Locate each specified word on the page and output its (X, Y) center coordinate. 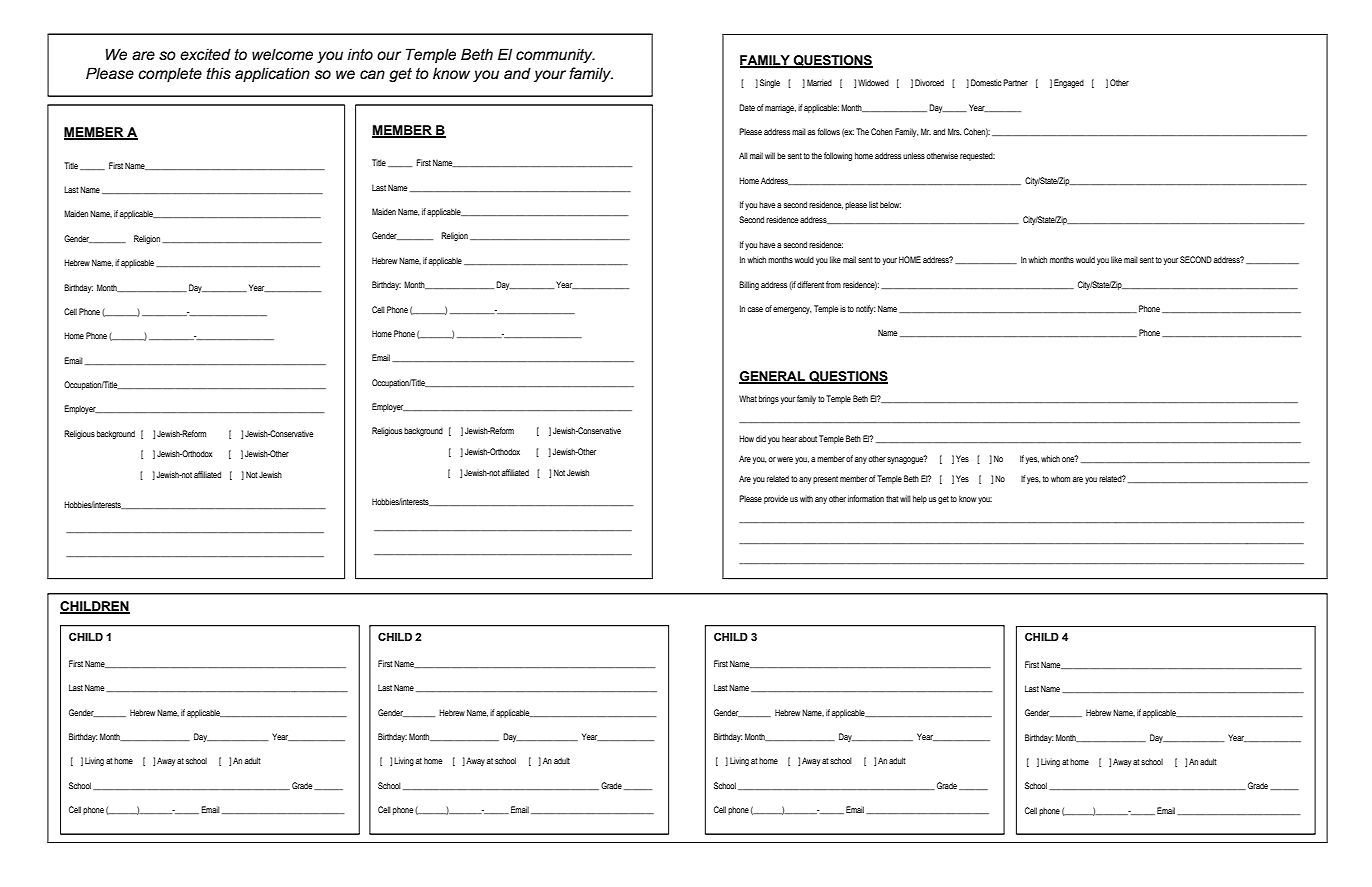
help (920, 499)
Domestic (986, 82)
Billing (749, 285)
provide (776, 499)
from (833, 284)
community (555, 55)
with (806, 498)
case (755, 309)
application (272, 74)
